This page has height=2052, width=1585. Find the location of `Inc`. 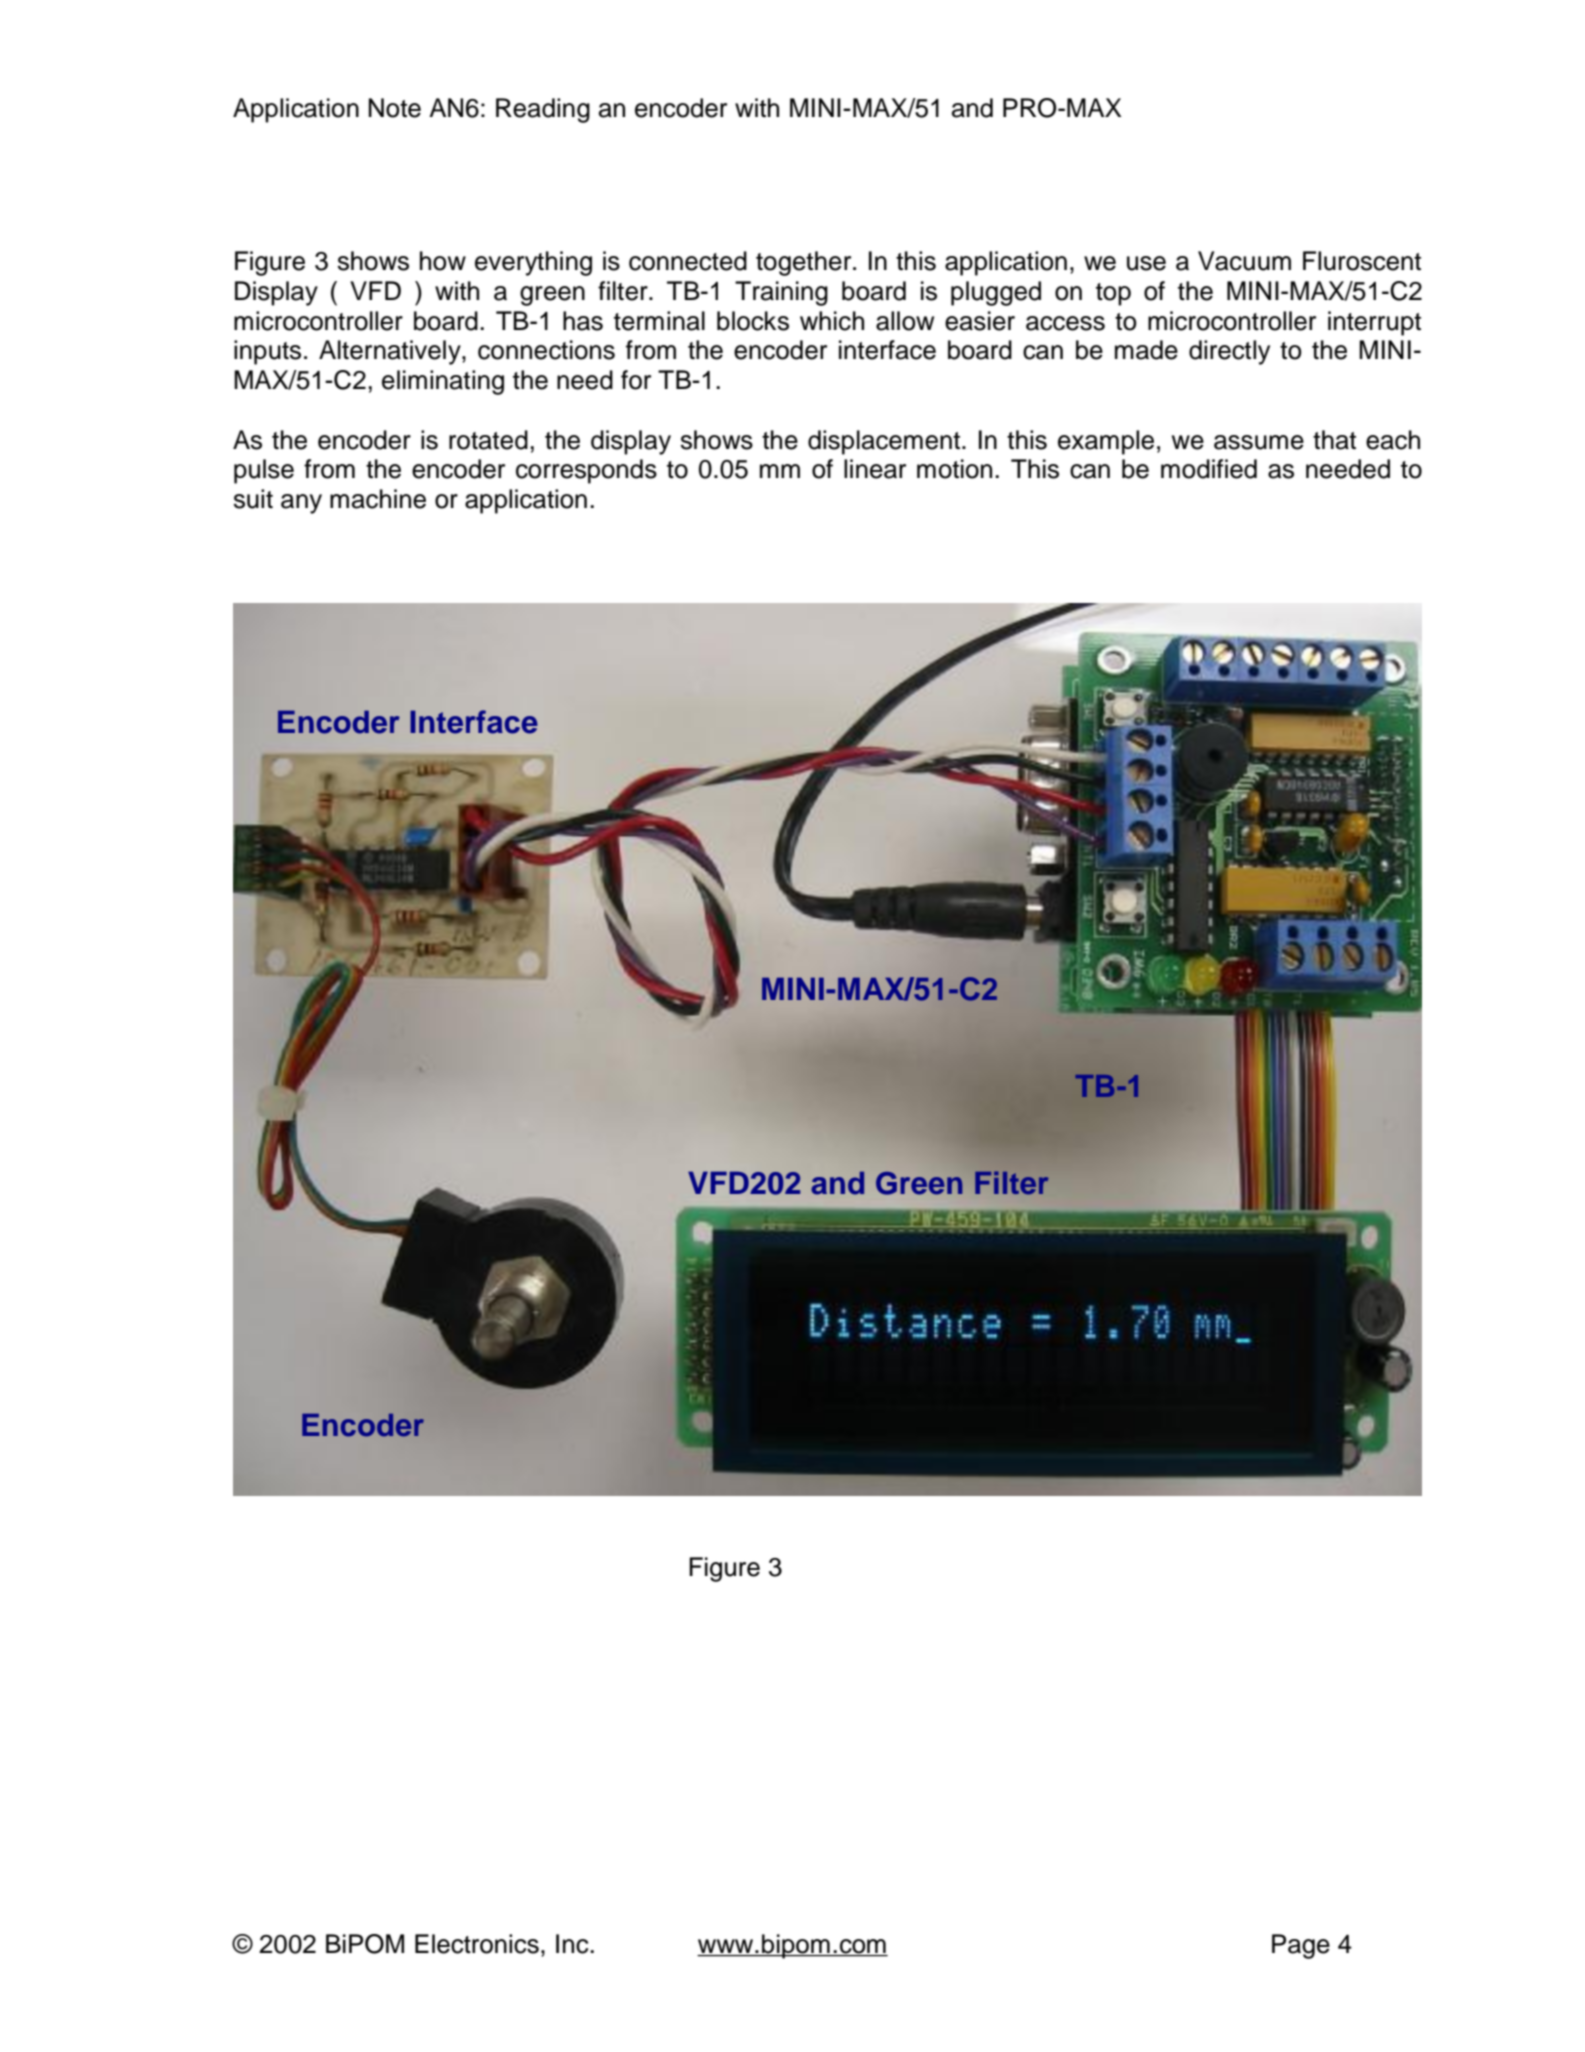

Inc is located at coordinates (573, 1944).
